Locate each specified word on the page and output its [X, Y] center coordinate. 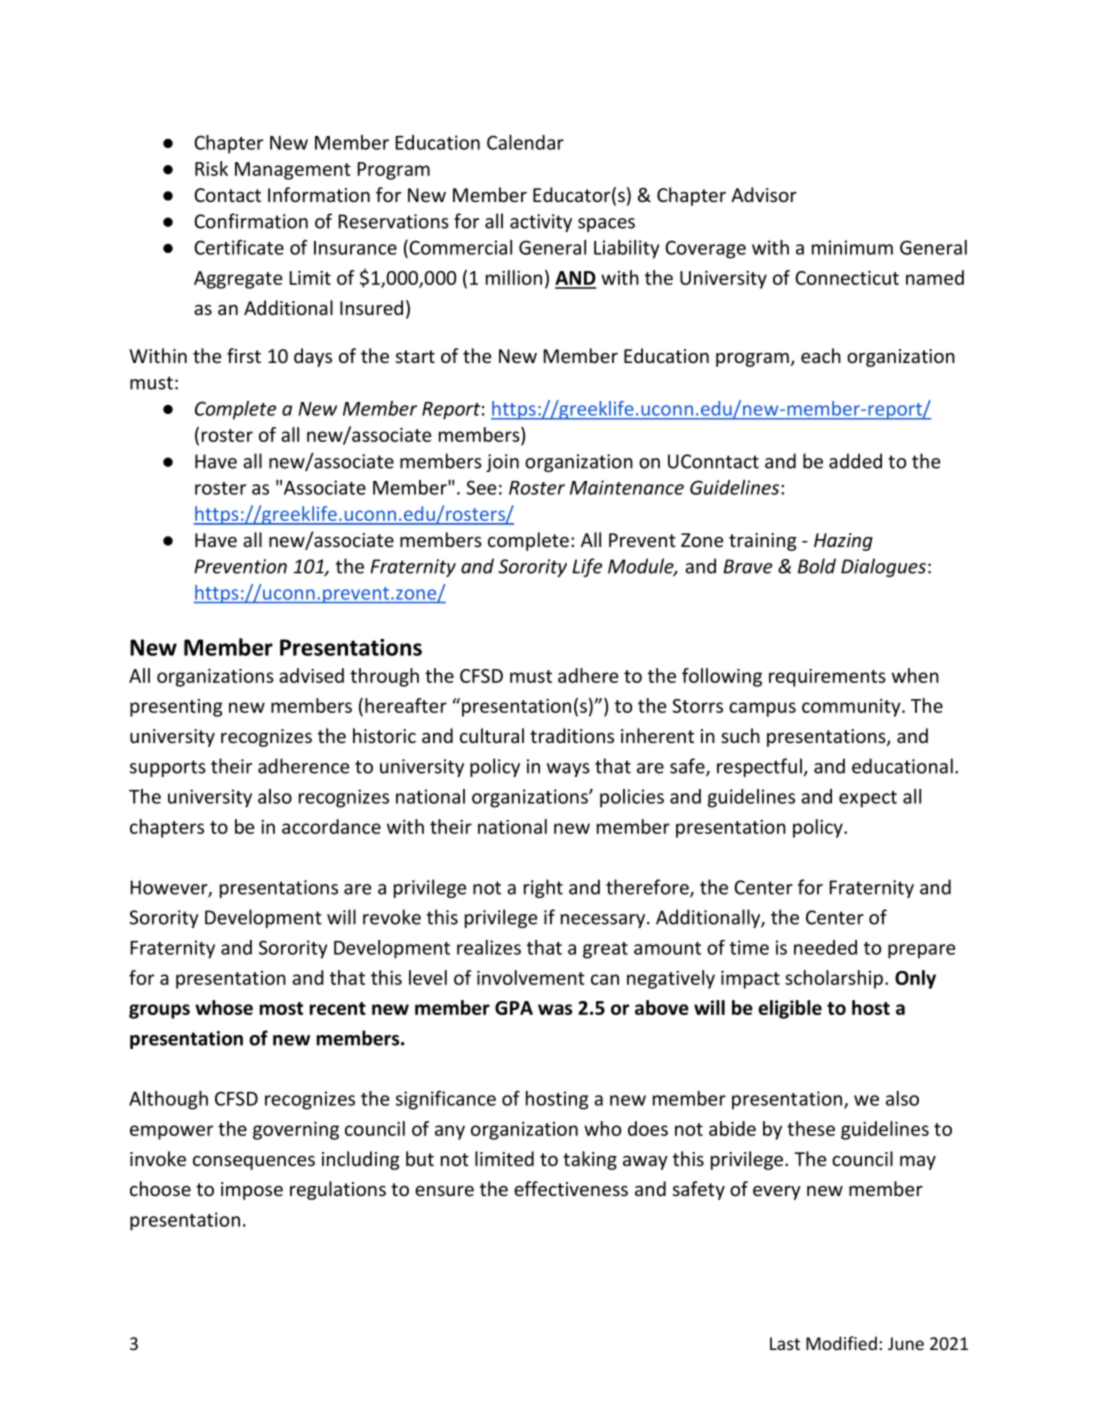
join [502, 463]
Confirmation [251, 221]
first [244, 355]
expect [868, 799]
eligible [790, 1009]
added [855, 461]
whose [224, 1007]
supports [168, 768]
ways [568, 770]
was [555, 1009]
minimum [852, 247]
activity [541, 223]
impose [252, 1191]
